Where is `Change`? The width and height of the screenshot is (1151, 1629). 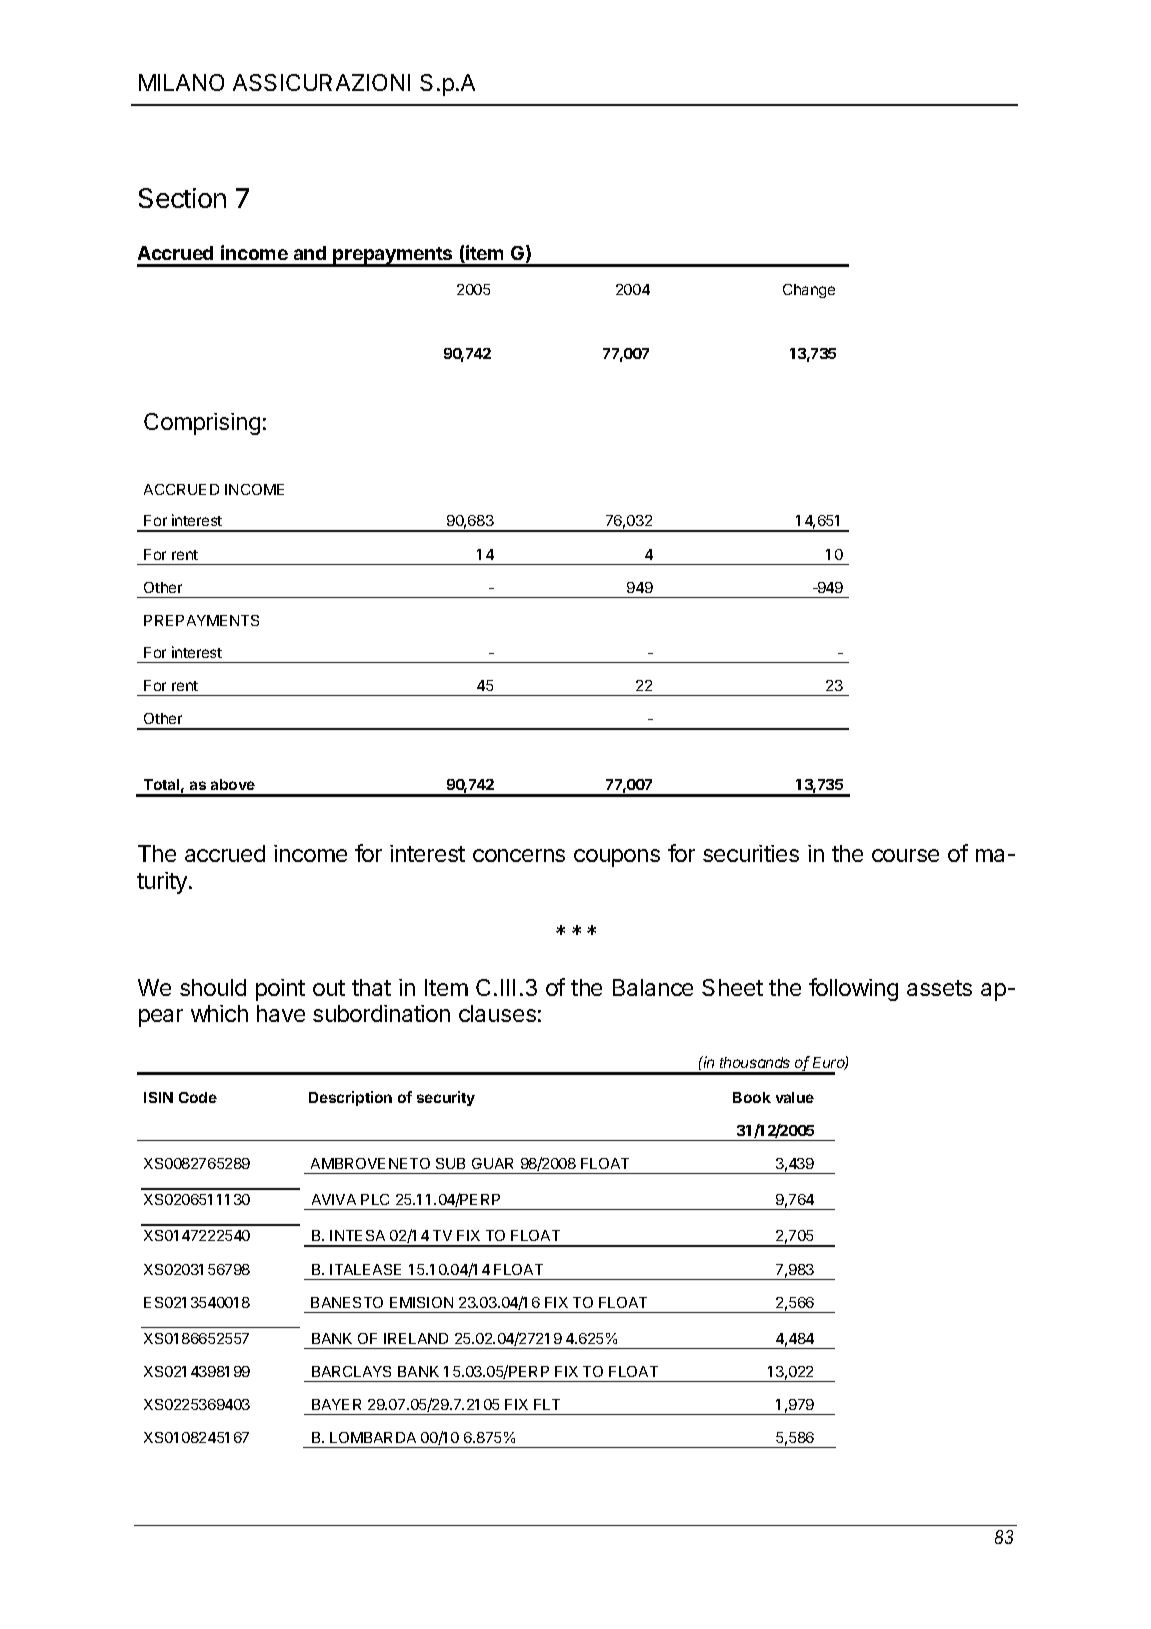
Change is located at coordinates (809, 291).
